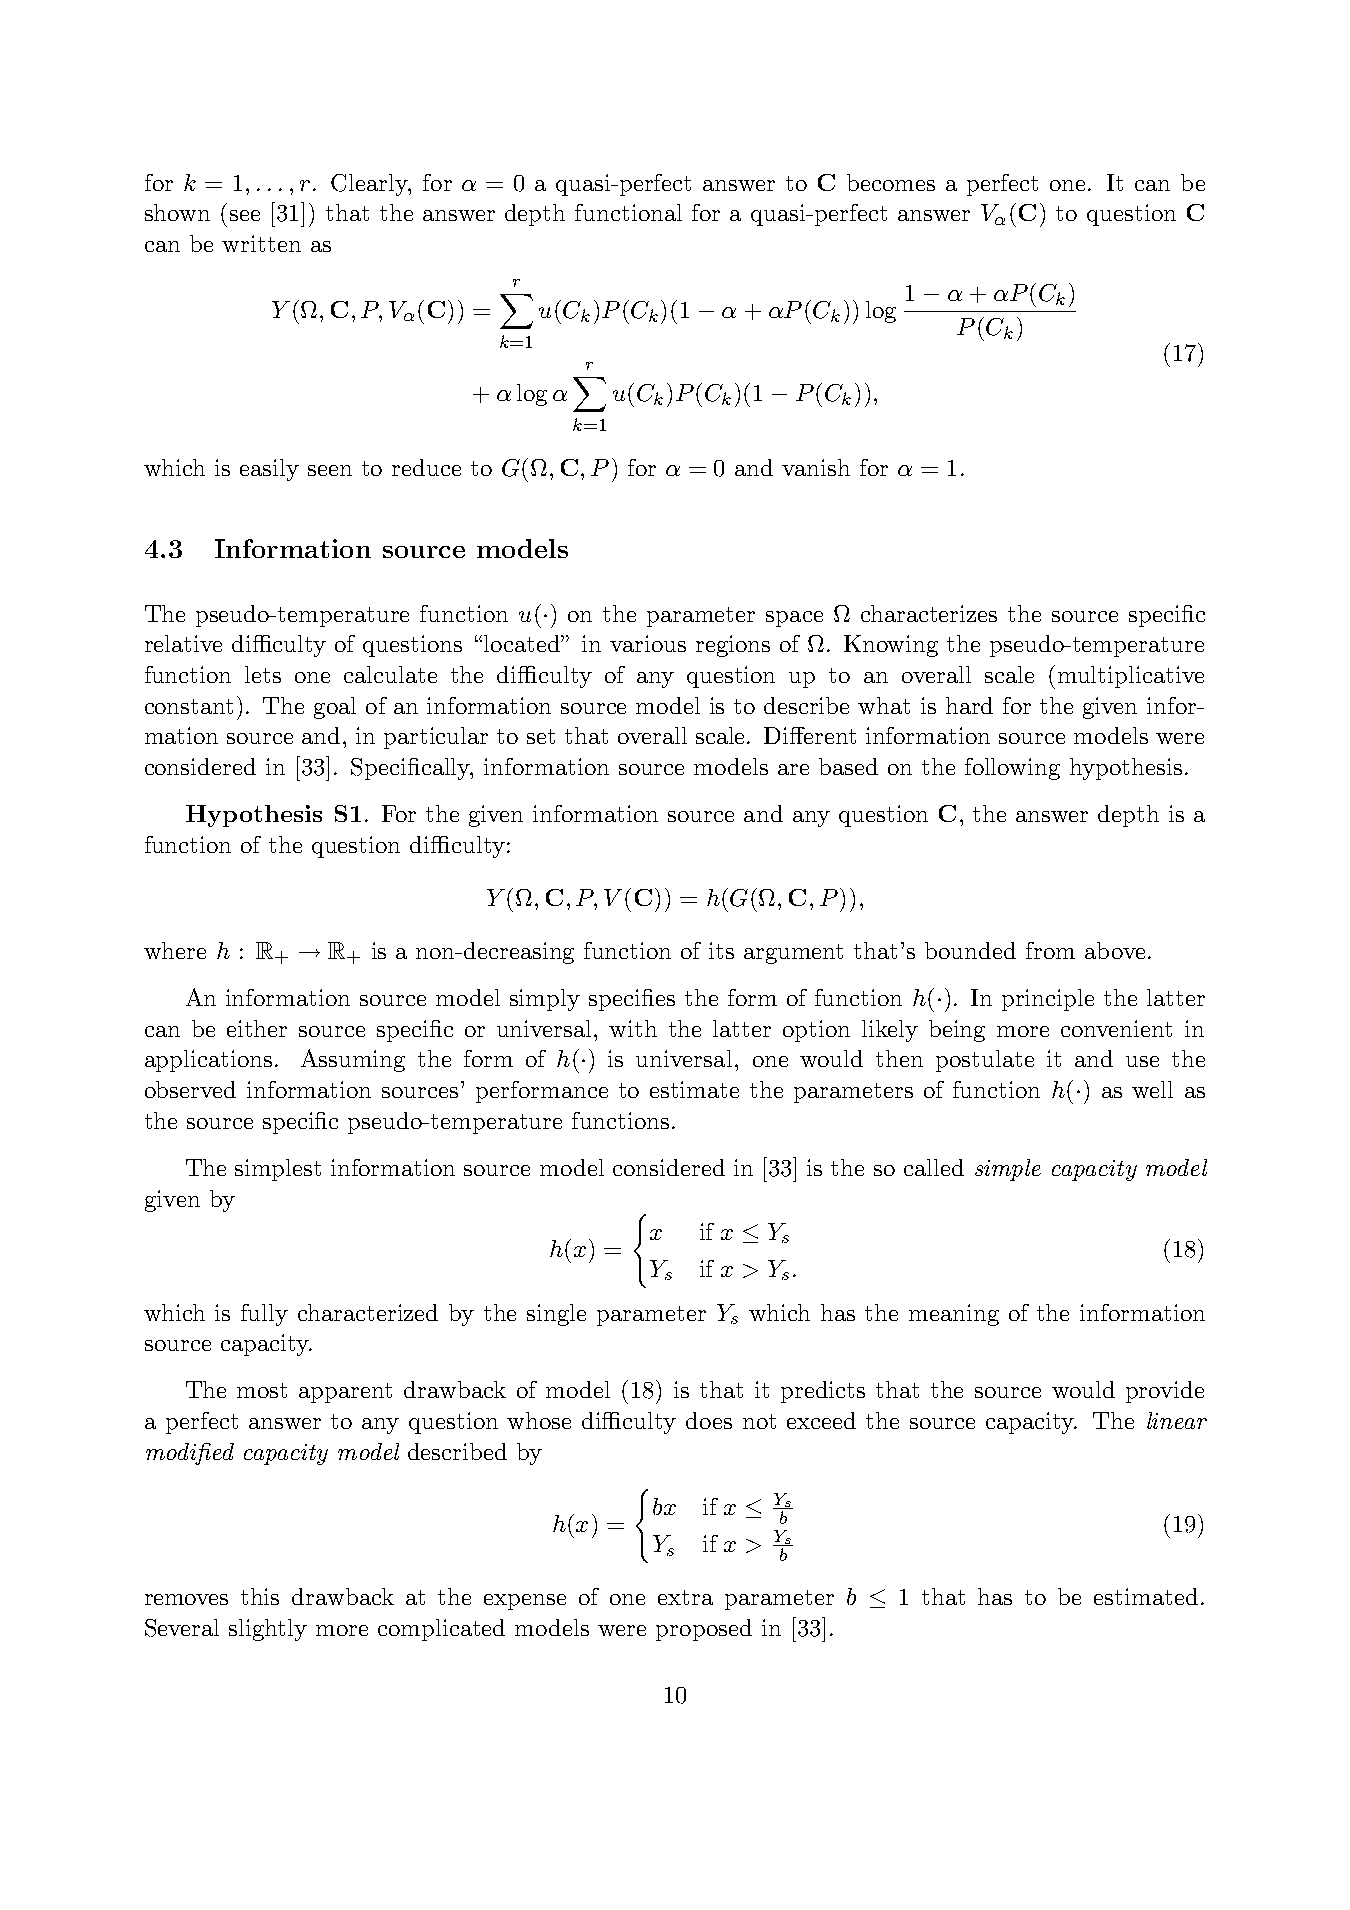 Image resolution: width=1350 pixels, height=1910 pixels. I want to click on vanish, so click(816, 467).
